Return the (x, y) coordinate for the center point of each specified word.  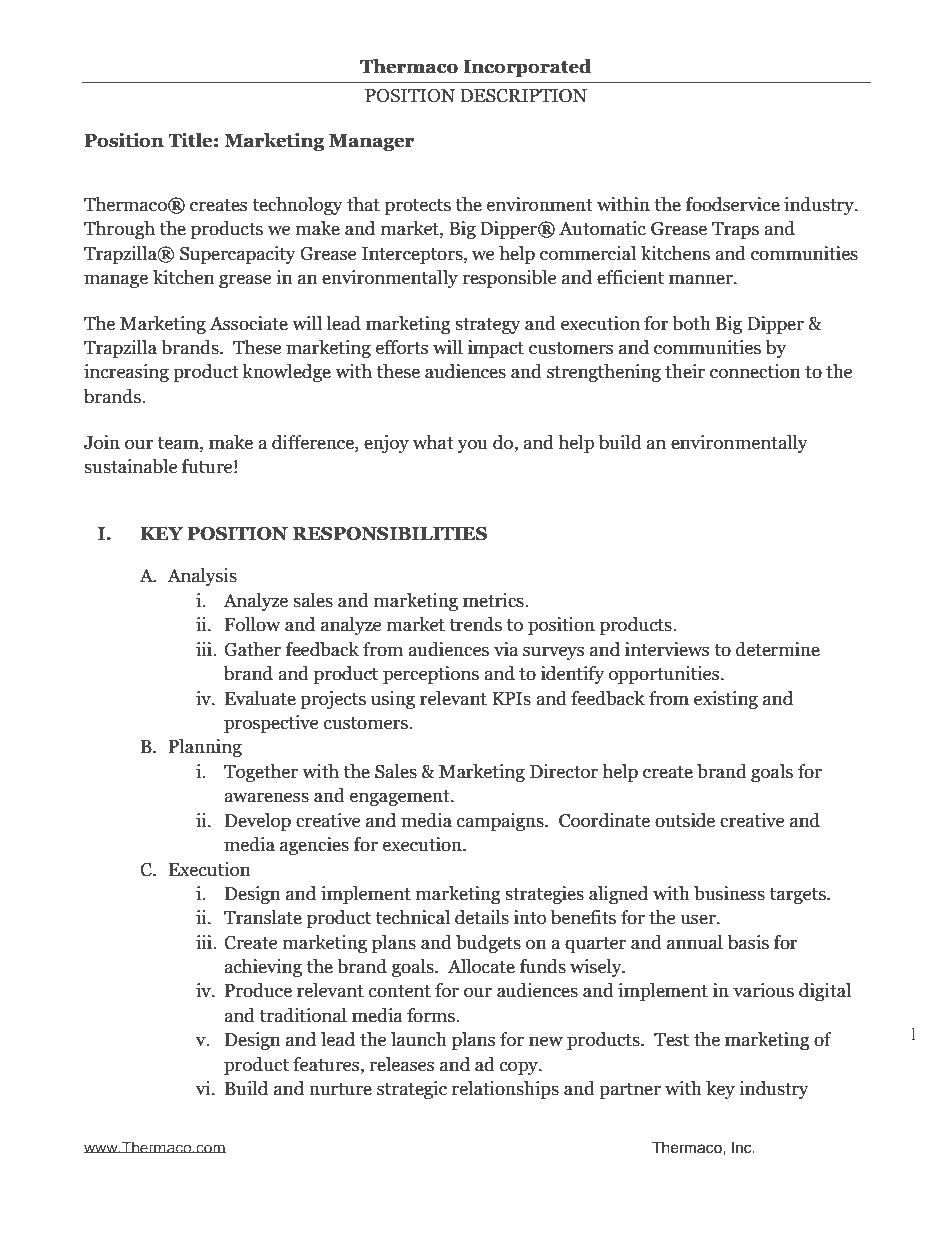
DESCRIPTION (523, 96)
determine (778, 649)
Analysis (202, 577)
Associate (249, 323)
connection (755, 371)
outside (685, 820)
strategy (488, 326)
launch (419, 1039)
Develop (258, 822)
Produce (258, 990)
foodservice (733, 204)
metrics (494, 600)
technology (297, 206)
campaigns (501, 822)
